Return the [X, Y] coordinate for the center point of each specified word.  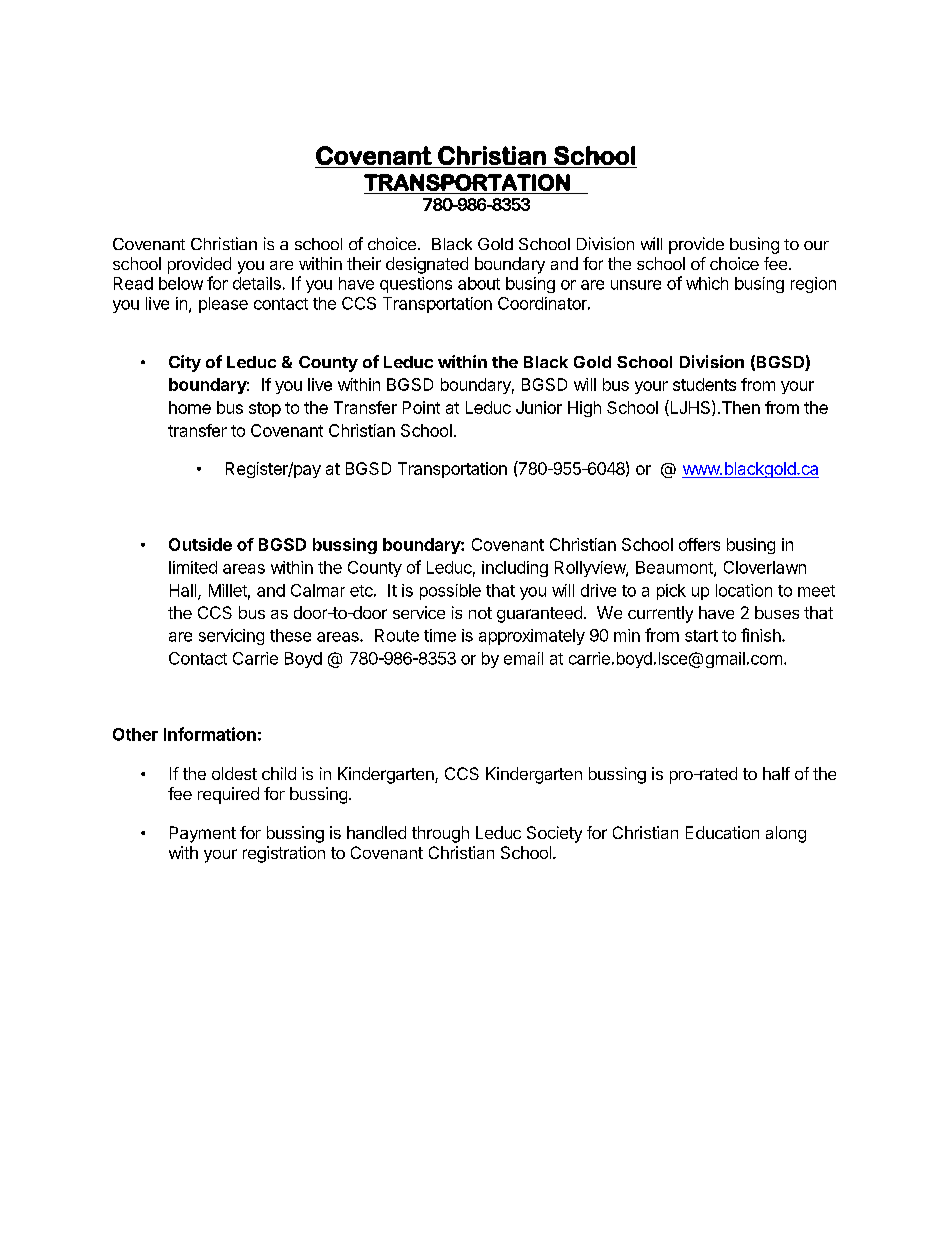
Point [421, 407]
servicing [231, 637]
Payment [203, 834]
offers [699, 544]
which [707, 283]
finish [762, 635]
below [181, 283]
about [479, 283]
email [523, 658]
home [190, 407]
